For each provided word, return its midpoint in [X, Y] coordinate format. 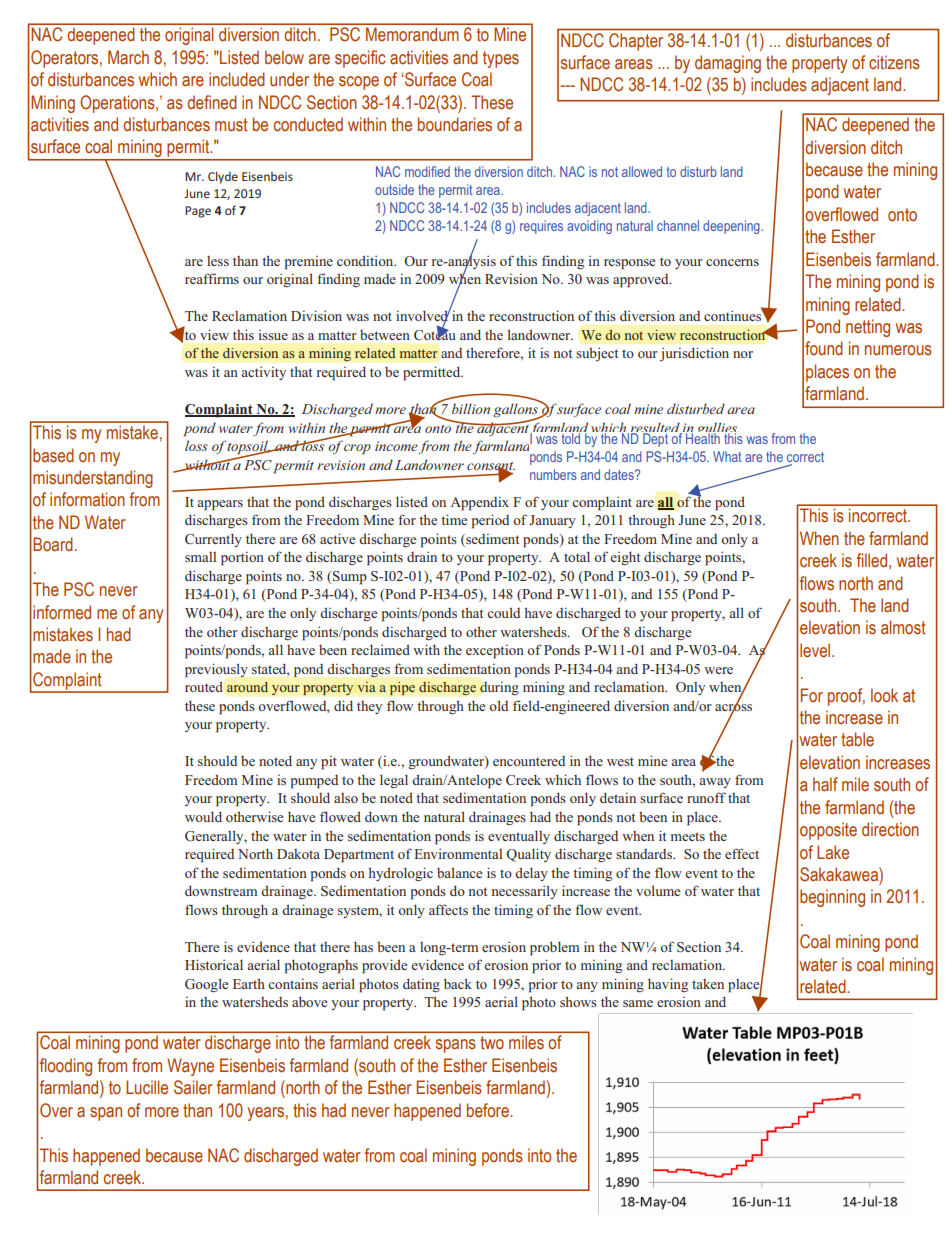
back [458, 983]
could [503, 612]
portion [242, 558]
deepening [732, 227]
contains [293, 983]
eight [625, 558]
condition [366, 260]
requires [541, 227]
